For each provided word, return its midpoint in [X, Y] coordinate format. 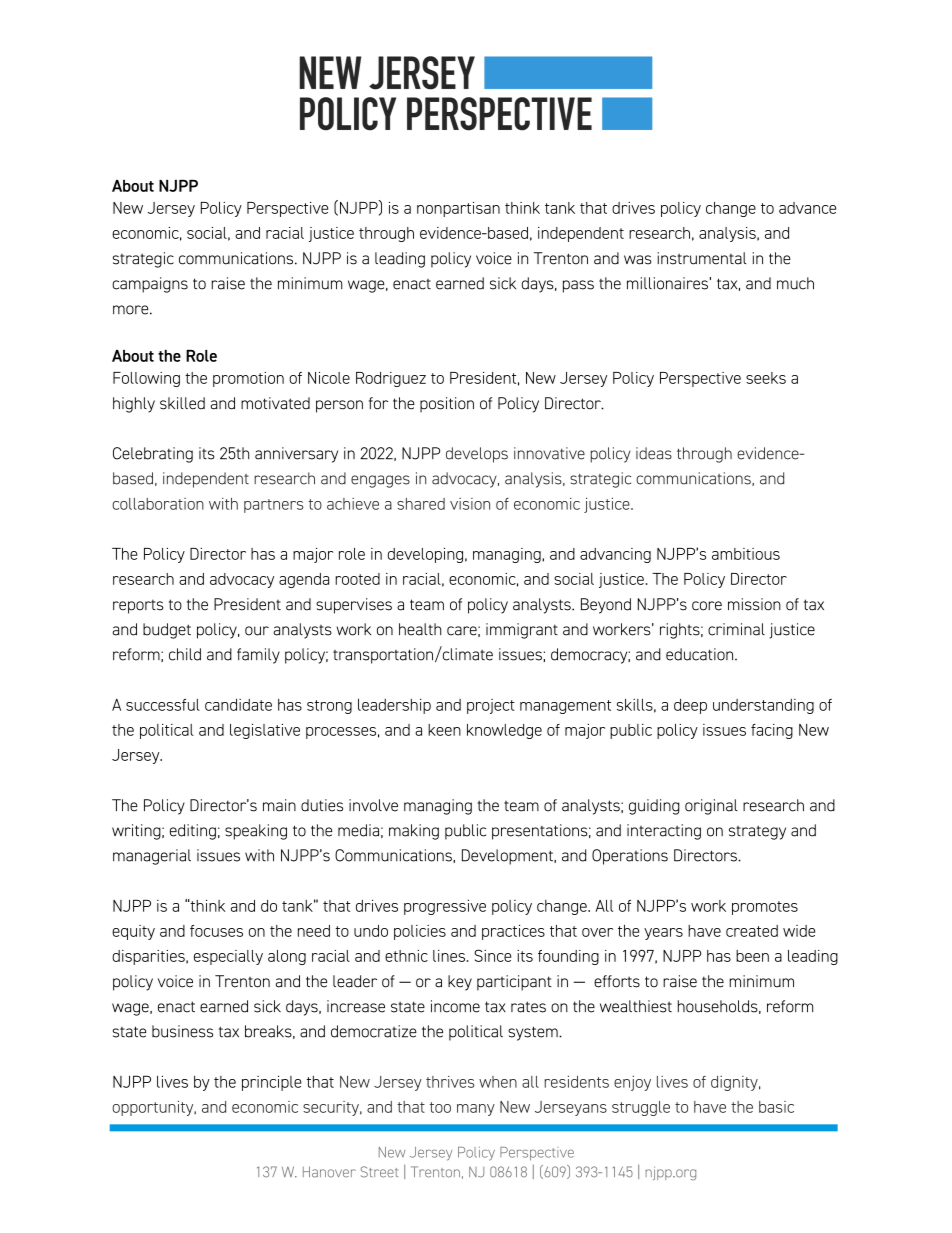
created [752, 931]
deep [690, 706]
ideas [654, 453]
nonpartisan [458, 209]
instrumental [702, 258]
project [491, 706]
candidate [238, 705]
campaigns [150, 285]
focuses [216, 931]
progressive [445, 907]
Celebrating [153, 455]
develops [477, 455]
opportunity [154, 1108]
